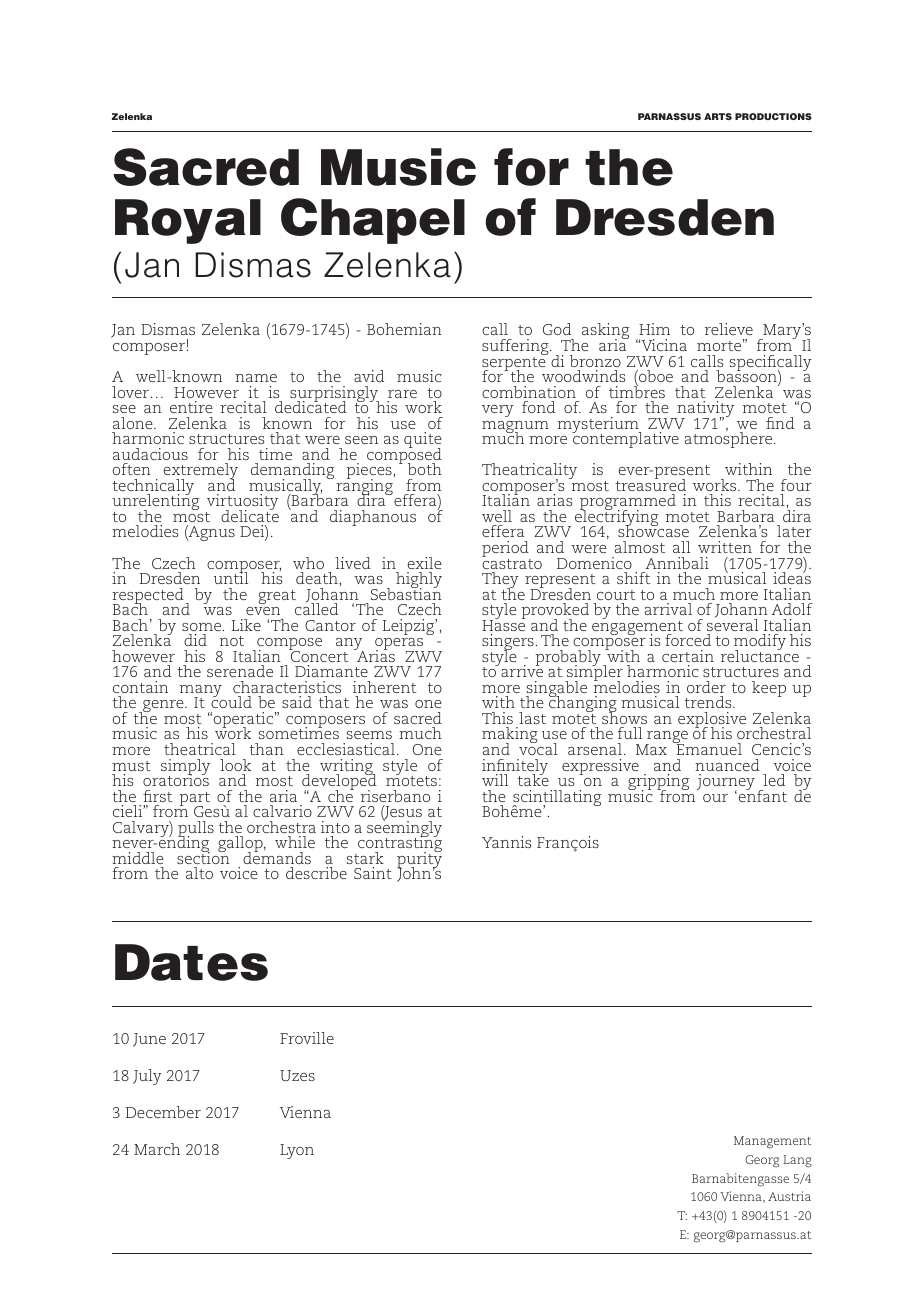 The image size is (924, 1308). I want to click on ARTS, so click(718, 116).
